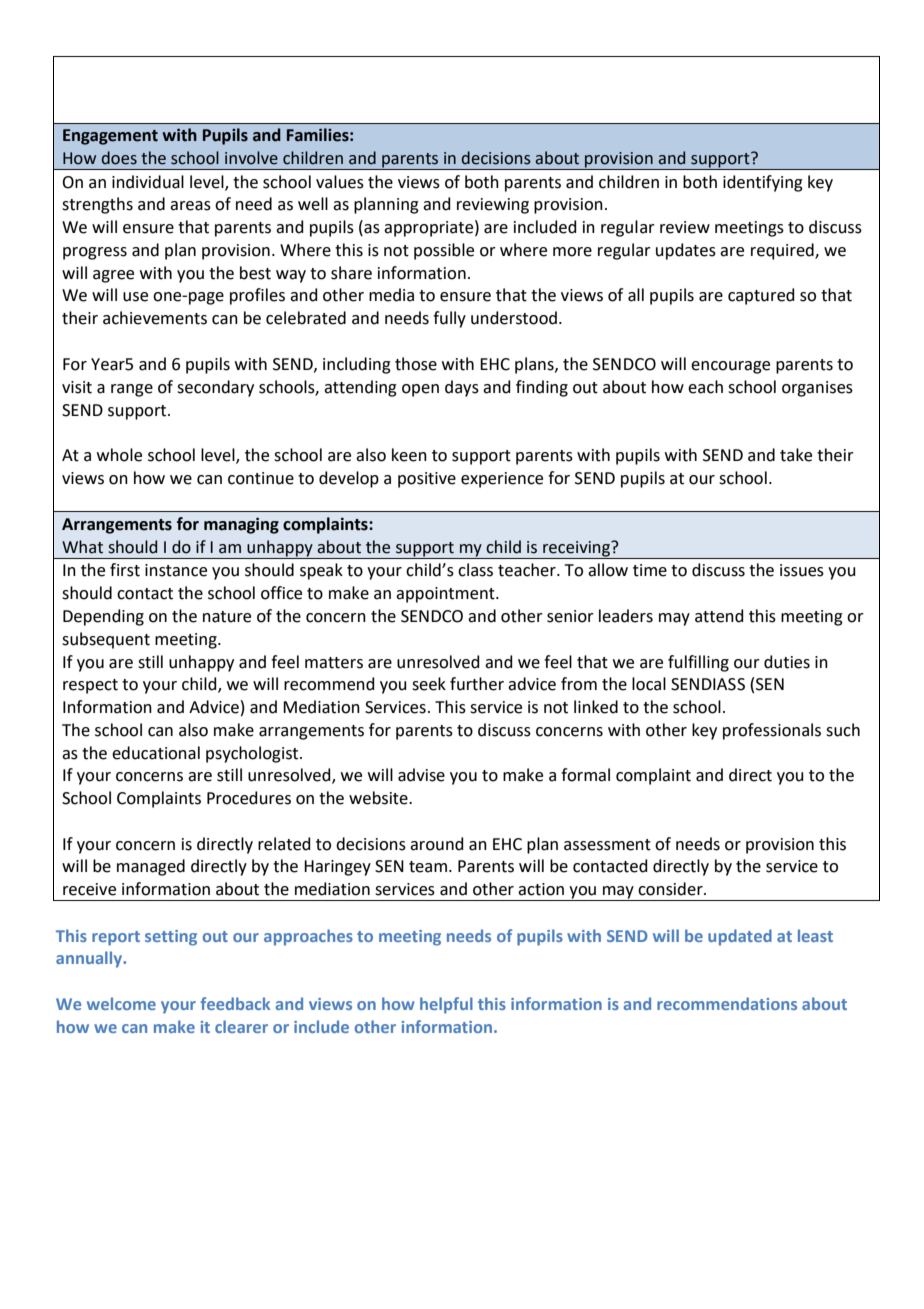 This screenshot has width=924, height=1309. I want to click on values, so click(340, 182).
